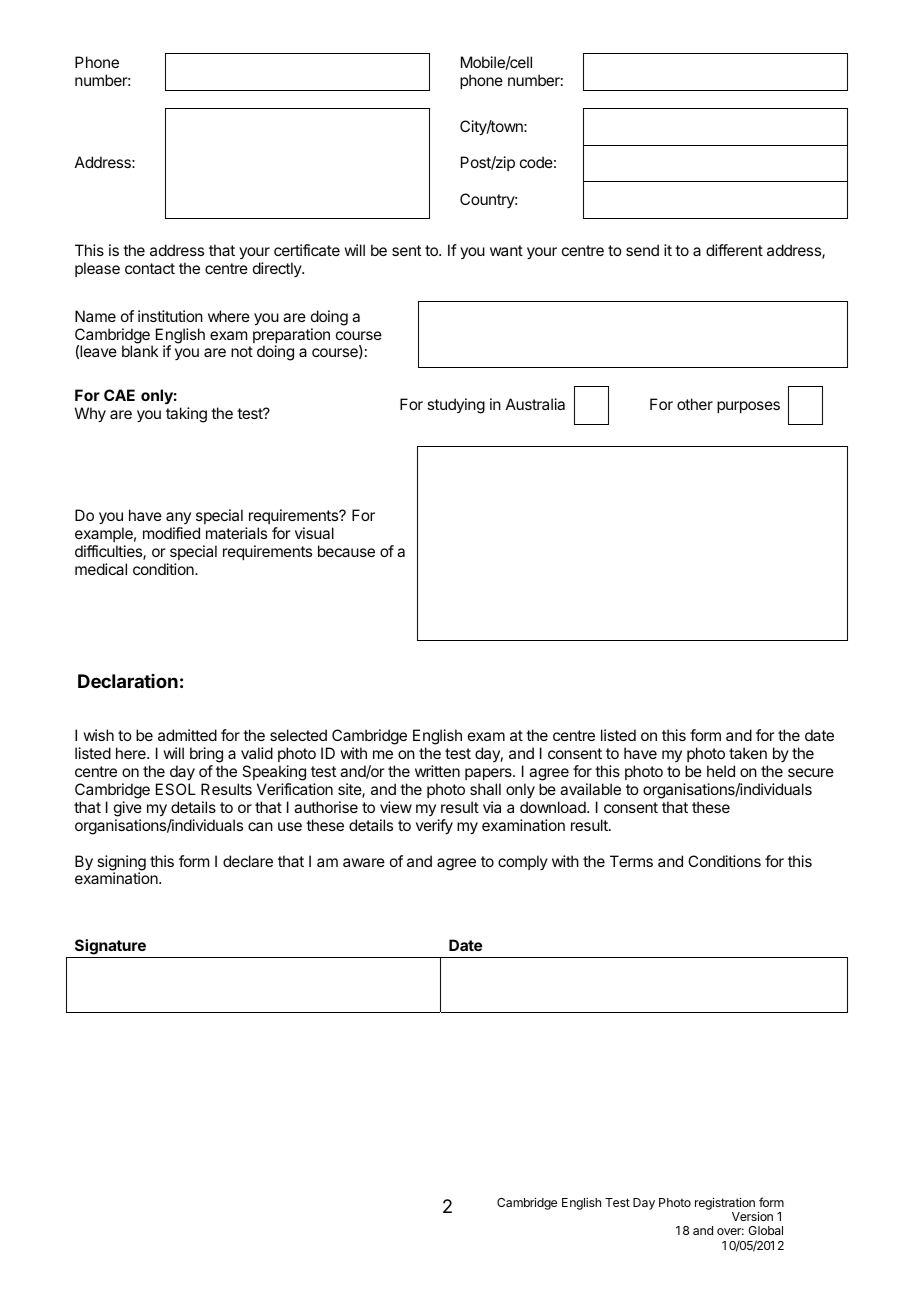  I want to click on want, so click(506, 250).
